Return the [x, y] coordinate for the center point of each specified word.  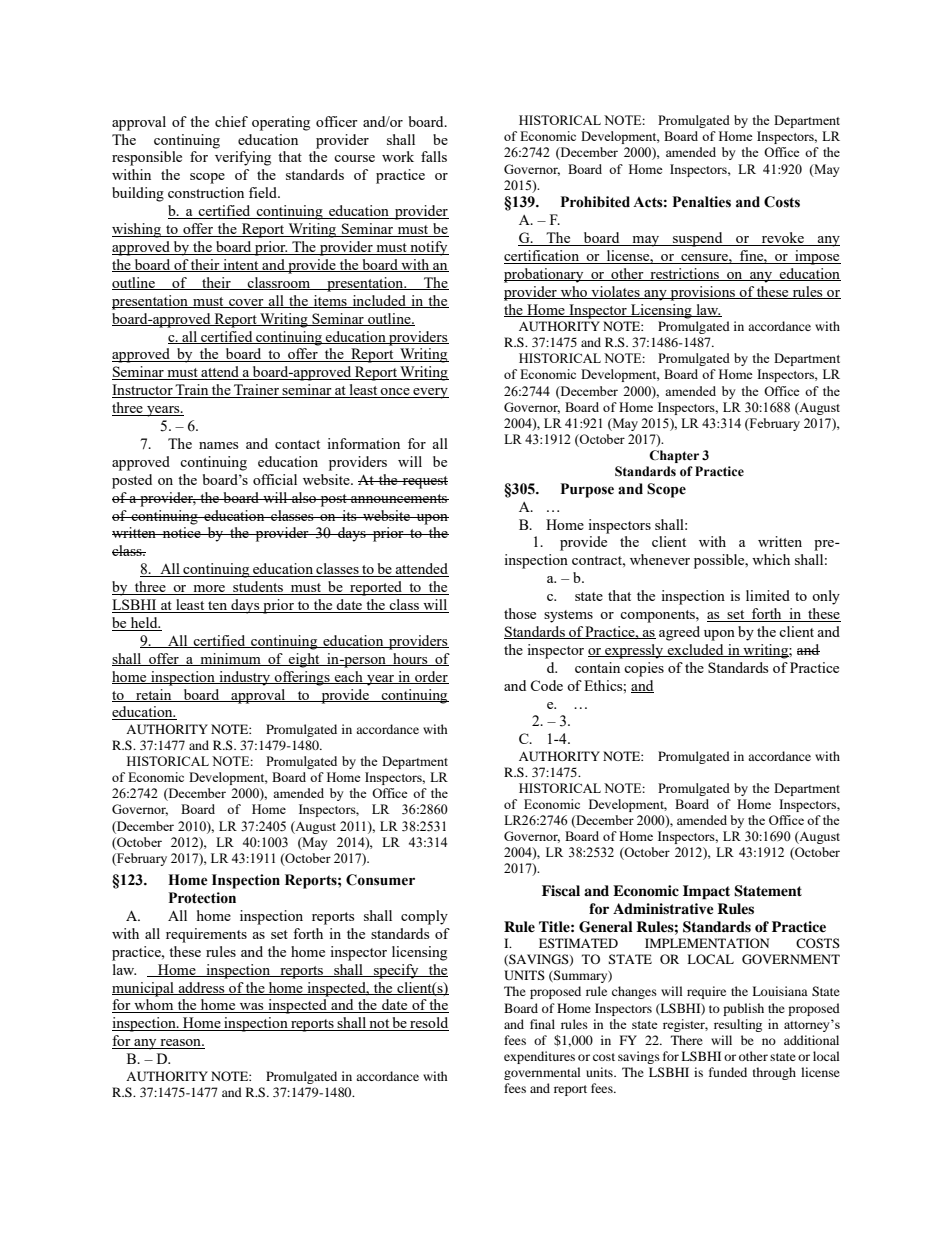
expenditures [539, 1057]
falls [434, 156]
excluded [695, 650]
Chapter [674, 456]
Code [546, 685]
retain [154, 695]
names [218, 445]
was [251, 1008]
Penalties [702, 202]
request [424, 482]
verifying [243, 158]
